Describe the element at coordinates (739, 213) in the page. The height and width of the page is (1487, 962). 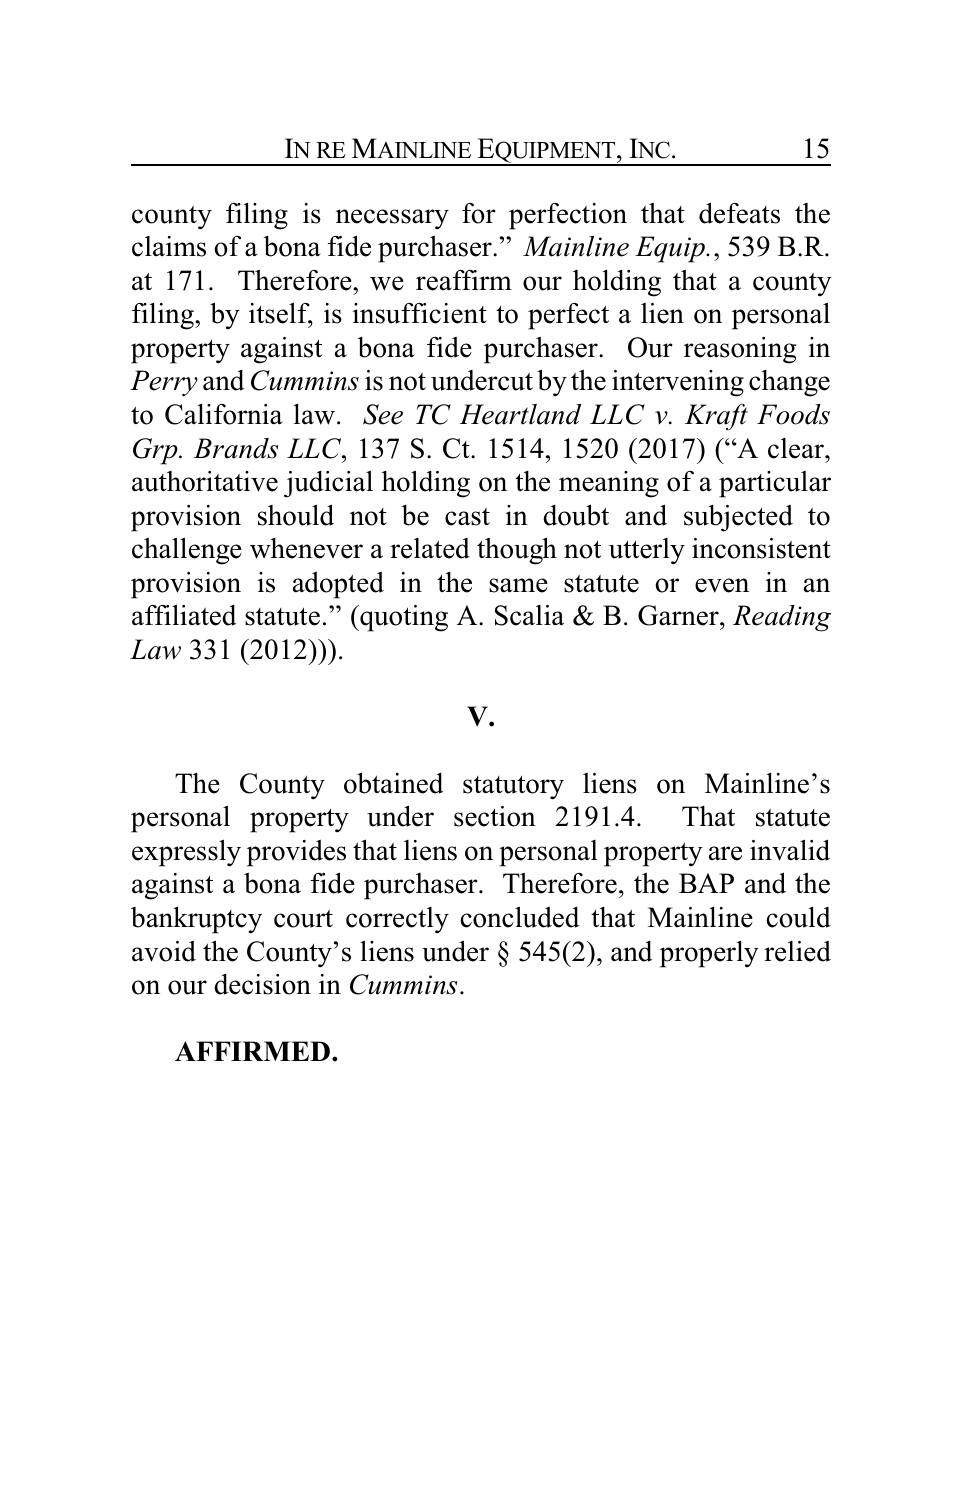
I see `defeats` at that location.
